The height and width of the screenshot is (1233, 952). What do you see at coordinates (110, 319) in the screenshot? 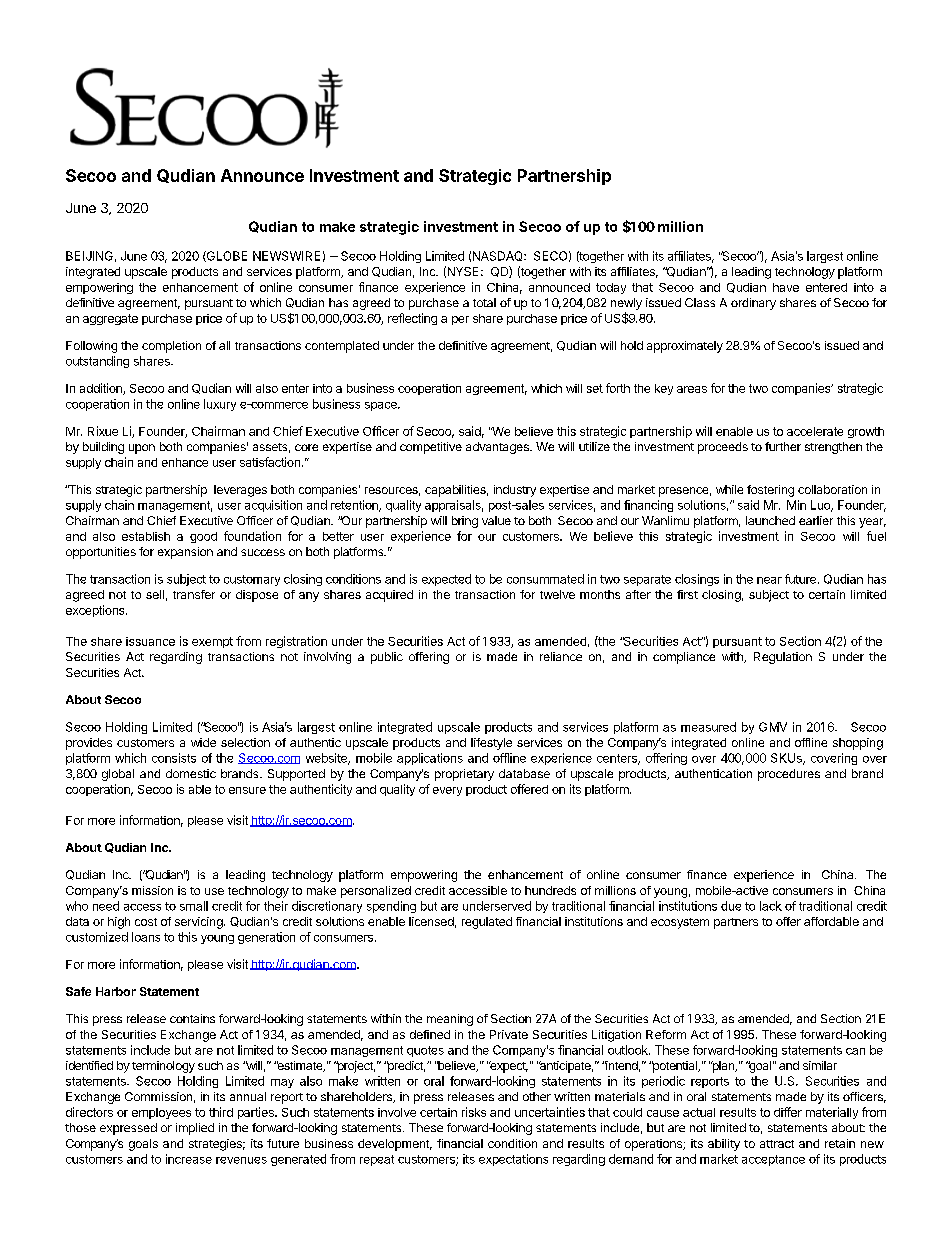
I see `aggregate` at bounding box center [110, 319].
